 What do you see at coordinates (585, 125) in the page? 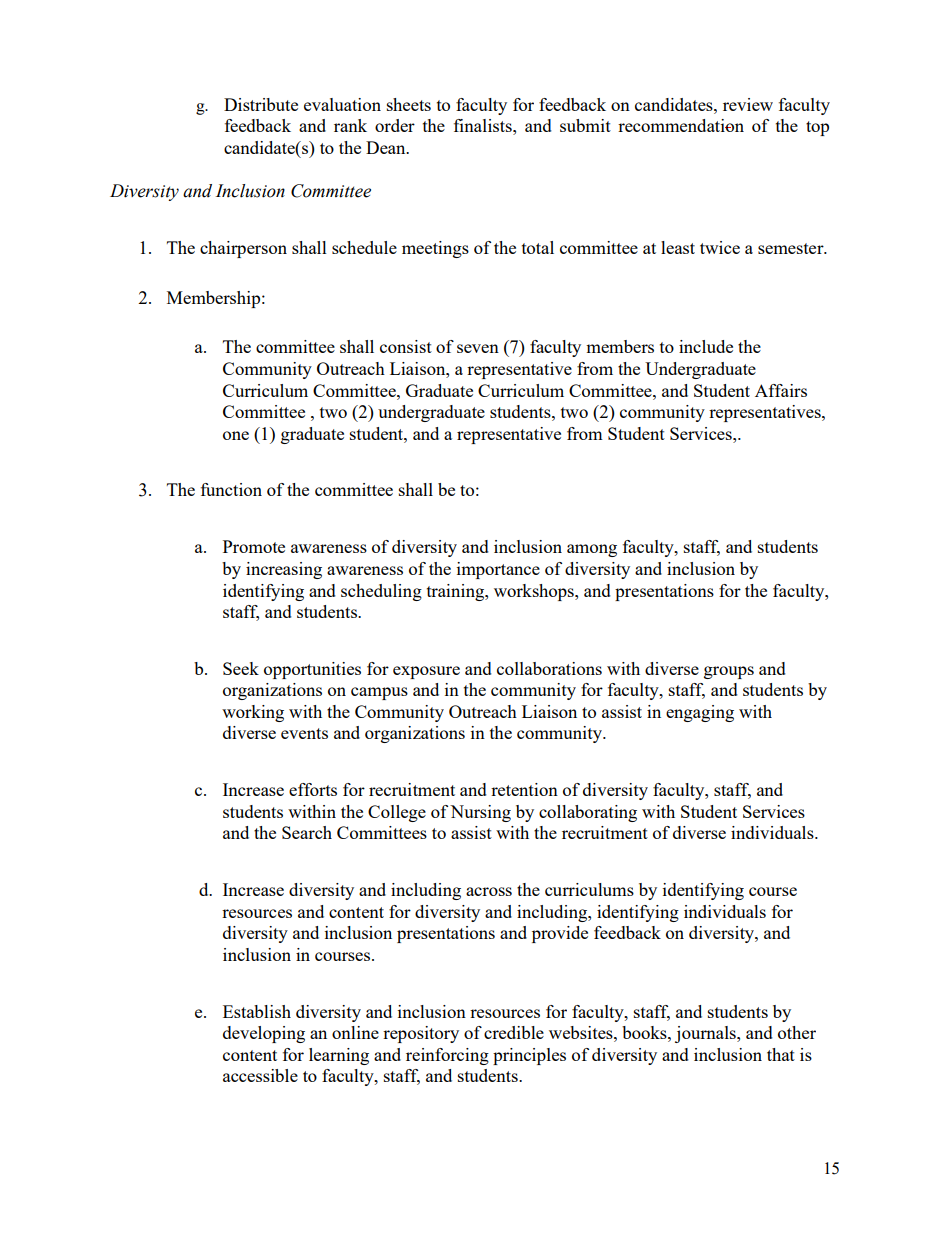
I see `submit` at bounding box center [585, 125].
